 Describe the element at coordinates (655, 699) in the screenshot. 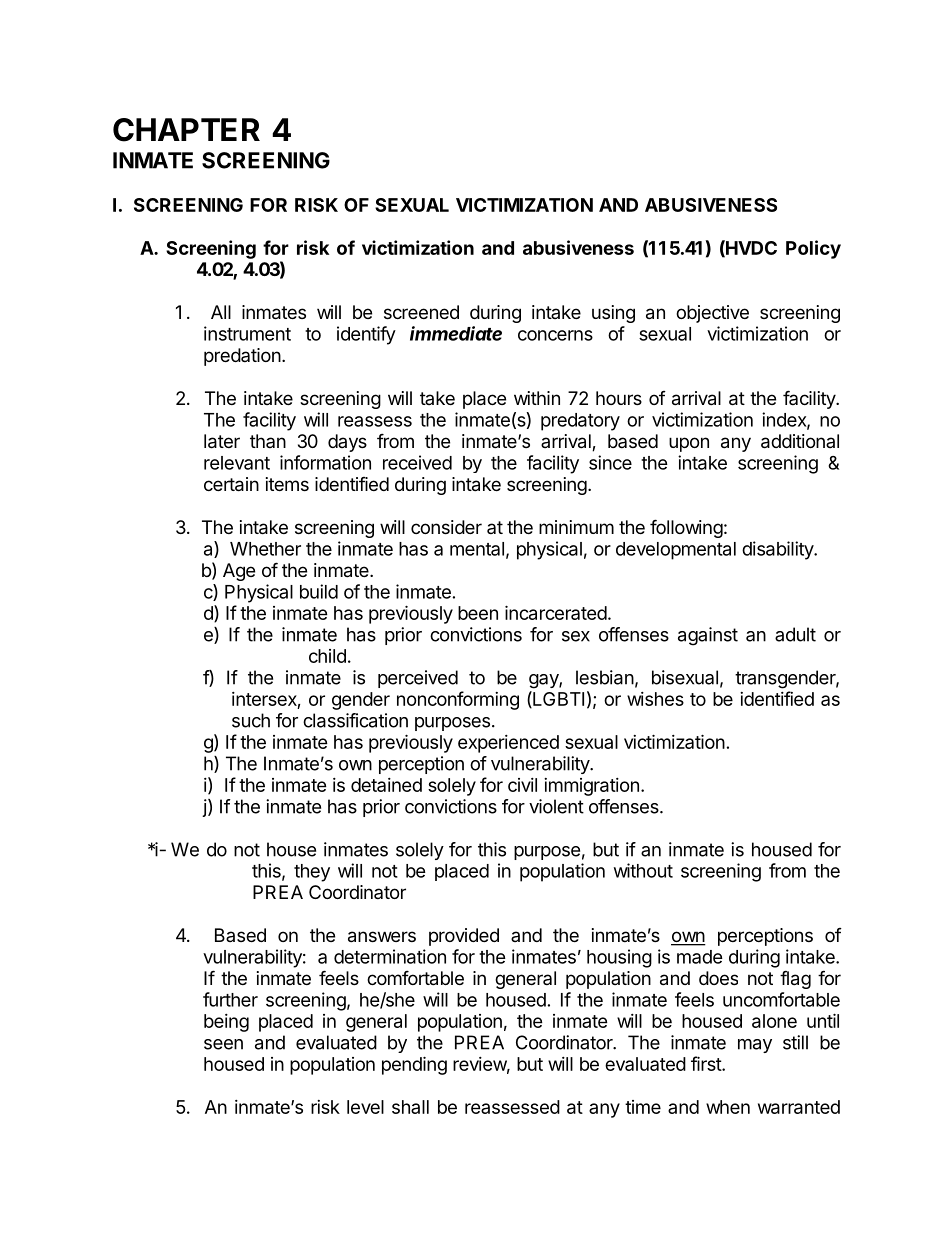

I see `wishes` at that location.
